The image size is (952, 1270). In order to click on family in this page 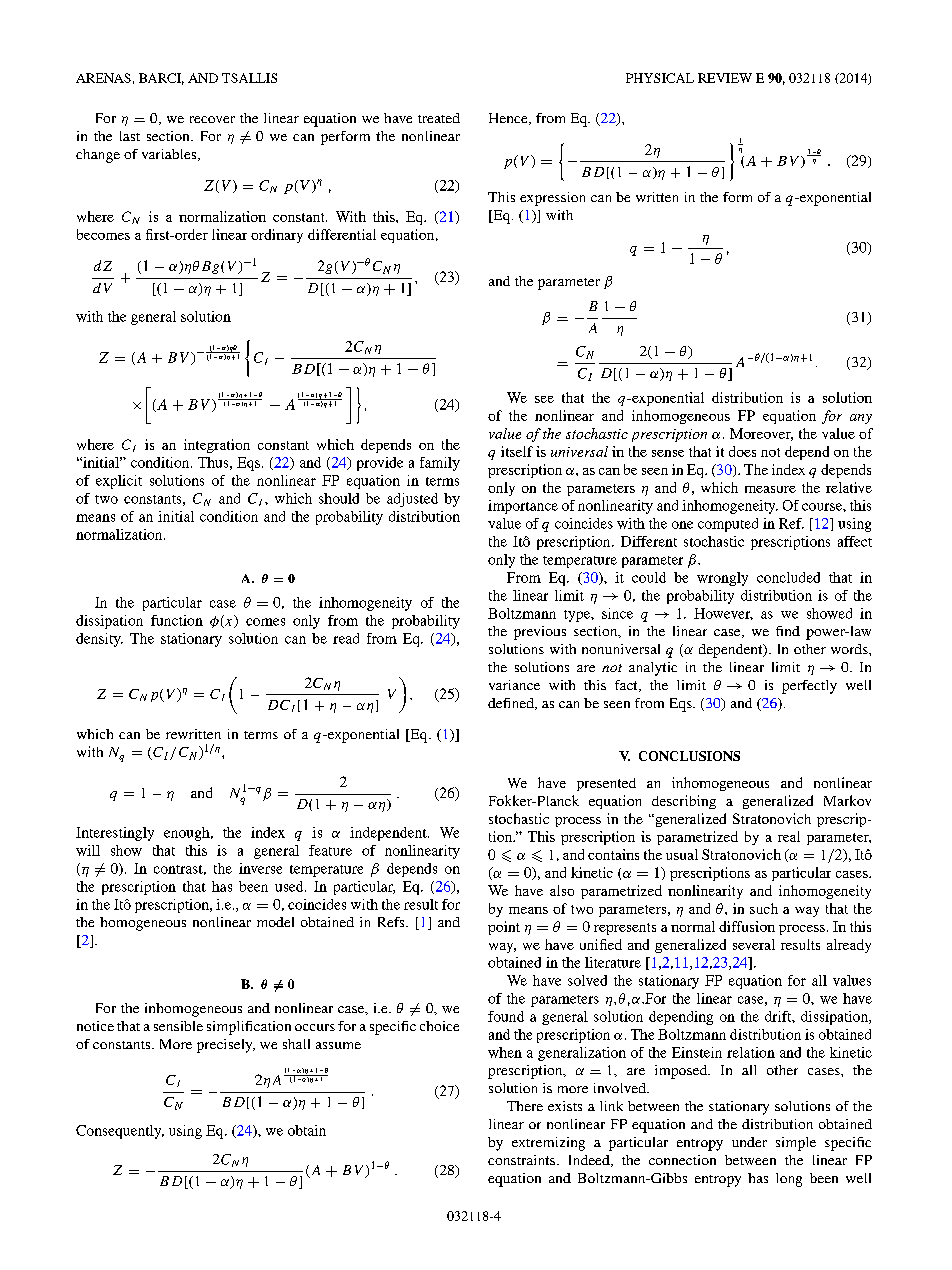, I will do `click(440, 464)`.
